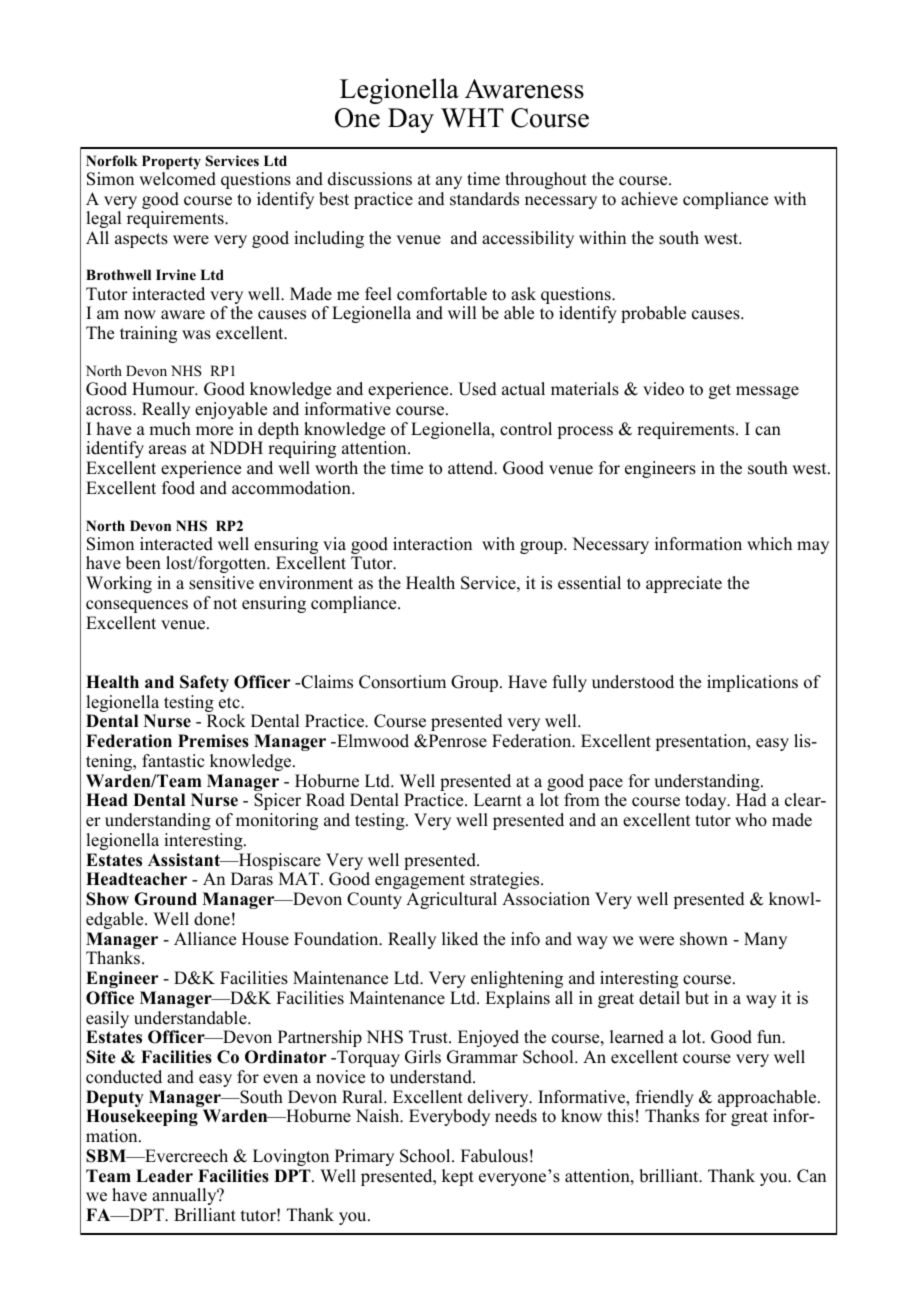 The image size is (924, 1308). Describe the element at coordinates (164, 1176) in the screenshot. I see `Leader` at that location.
